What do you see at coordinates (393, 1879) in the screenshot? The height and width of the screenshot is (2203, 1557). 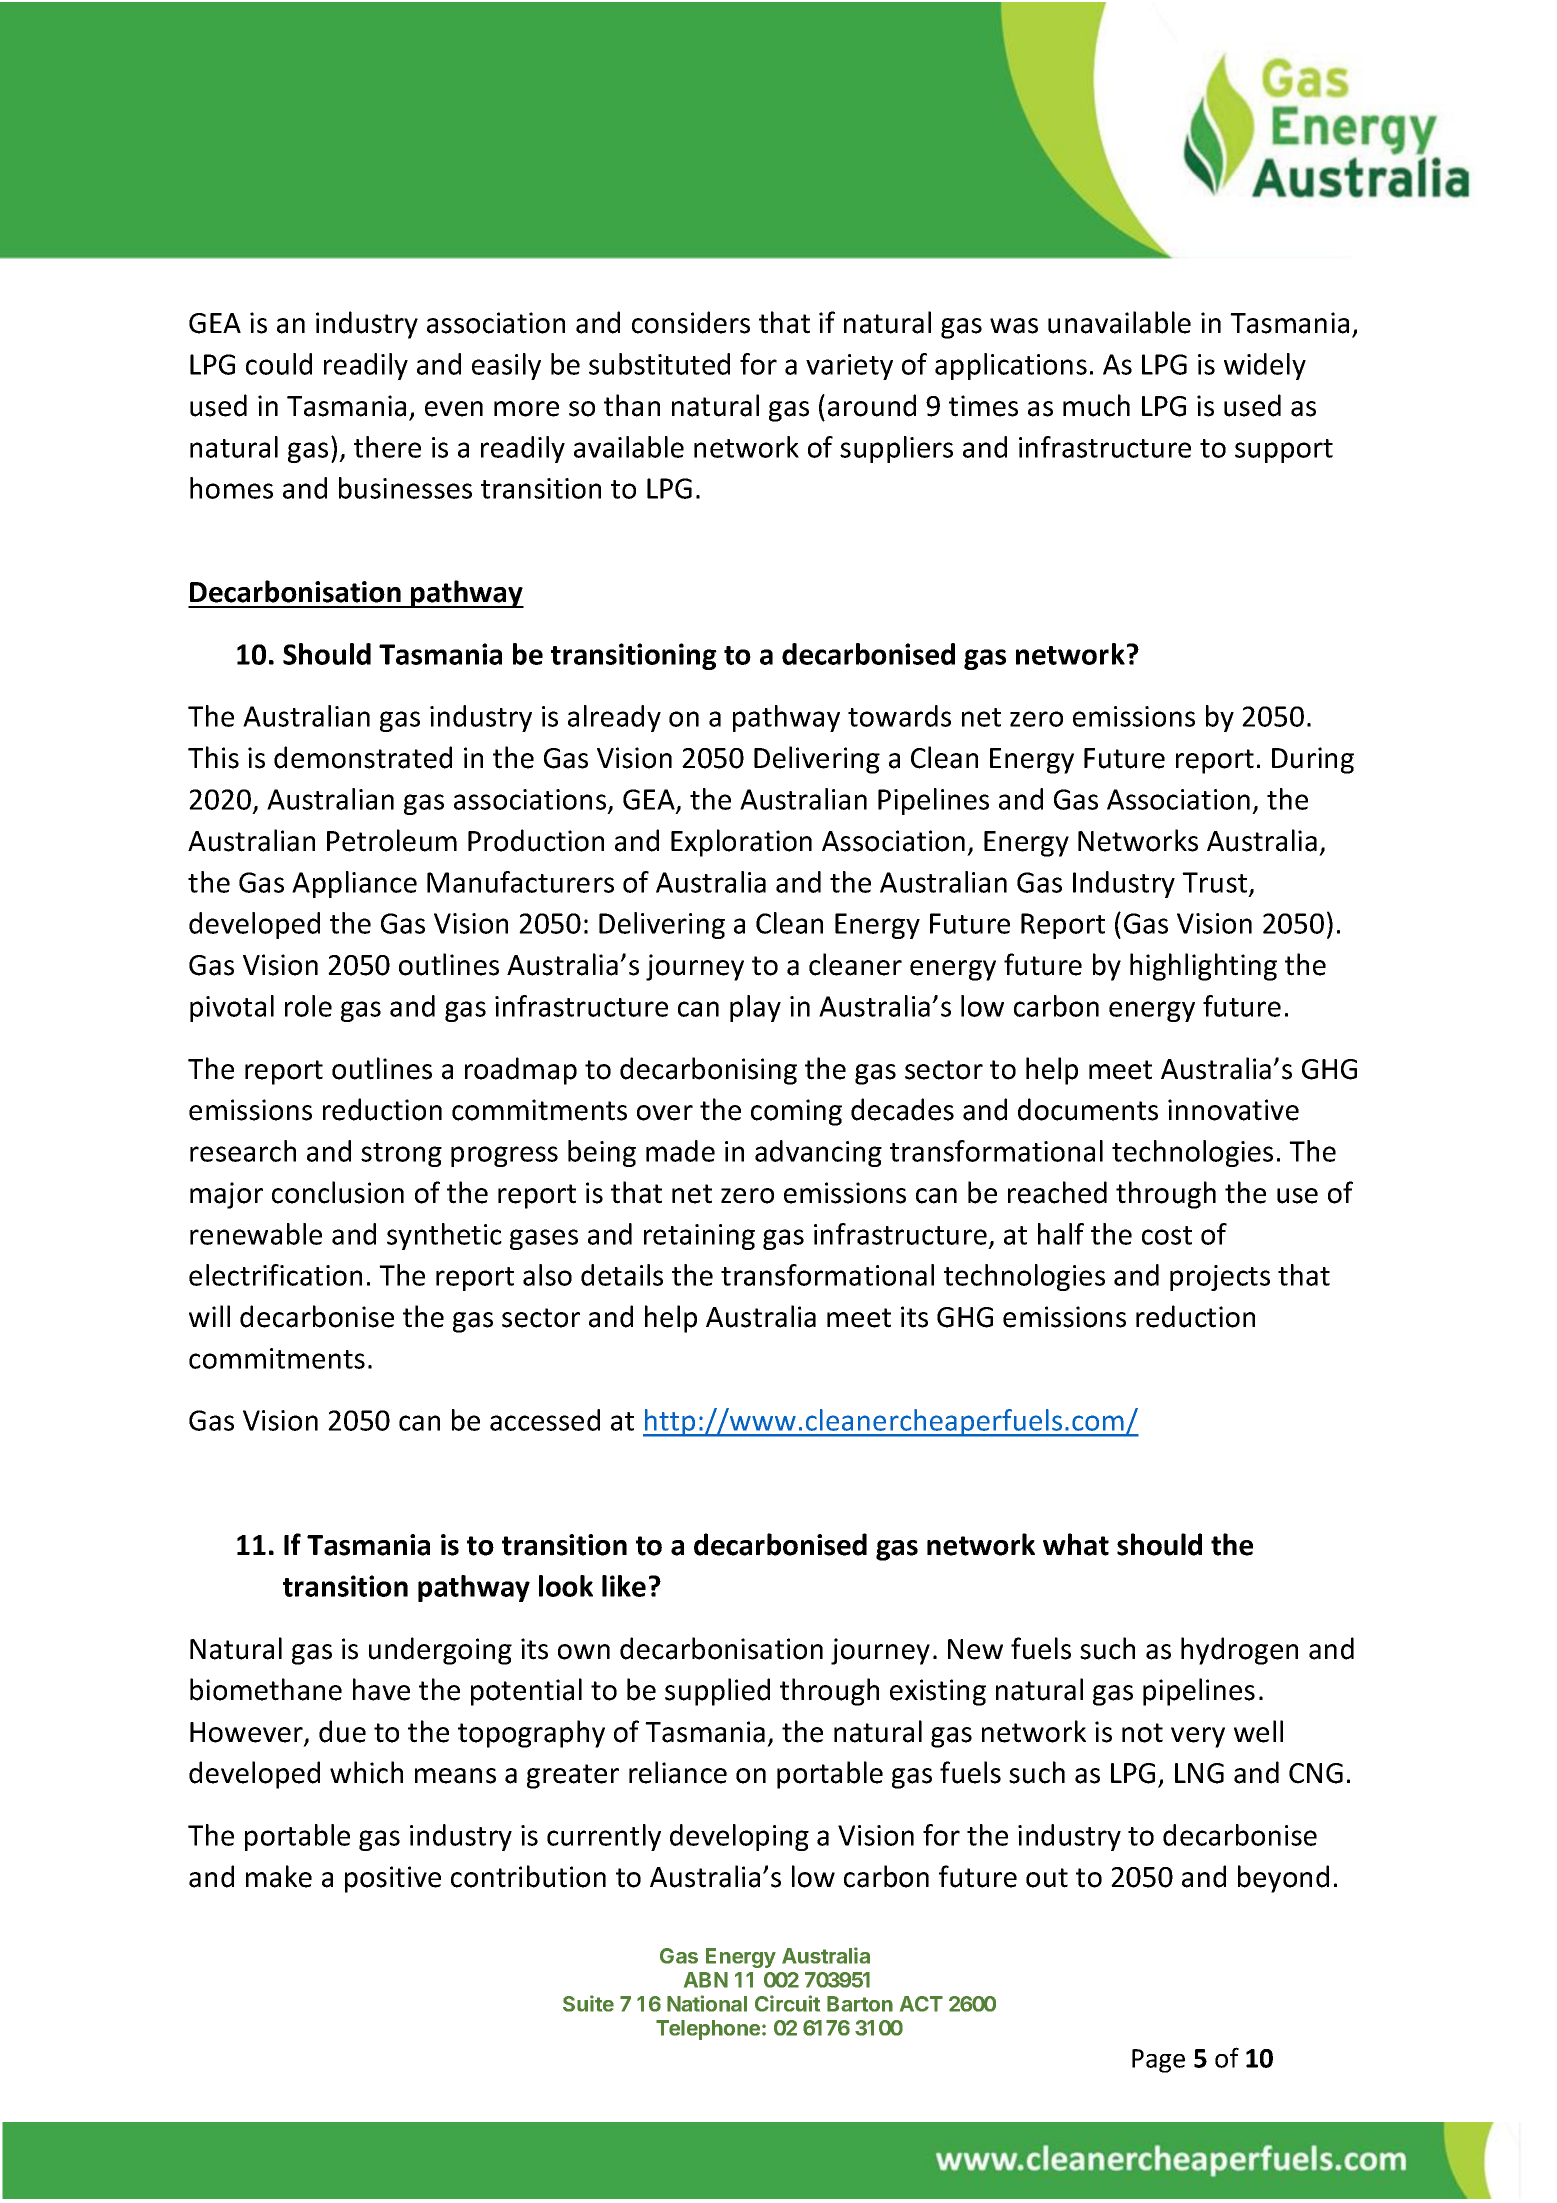 I see `positive` at bounding box center [393, 1879].
